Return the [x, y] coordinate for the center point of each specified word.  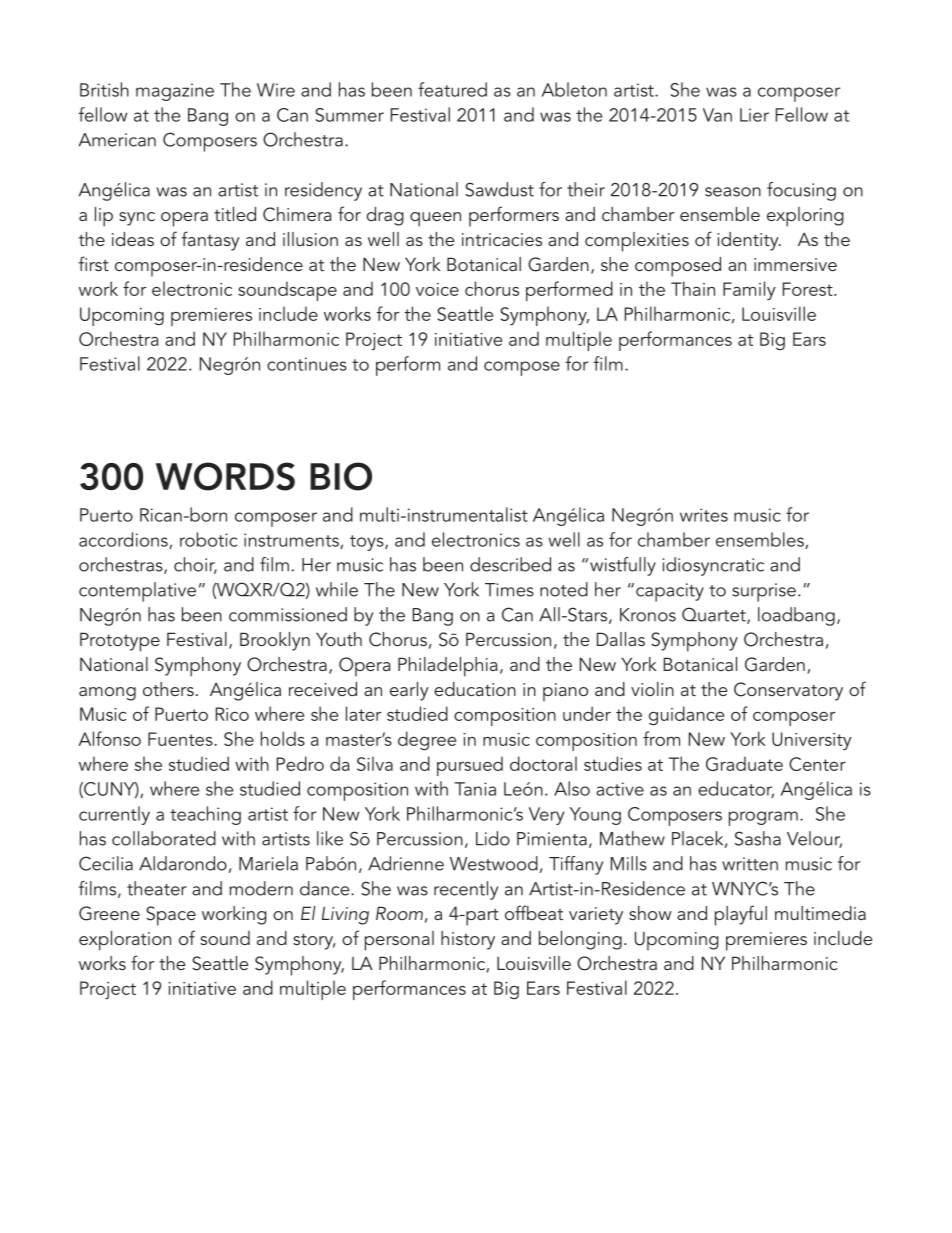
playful [741, 915]
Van [717, 115]
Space [171, 916]
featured [452, 89]
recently [466, 890]
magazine [175, 92]
